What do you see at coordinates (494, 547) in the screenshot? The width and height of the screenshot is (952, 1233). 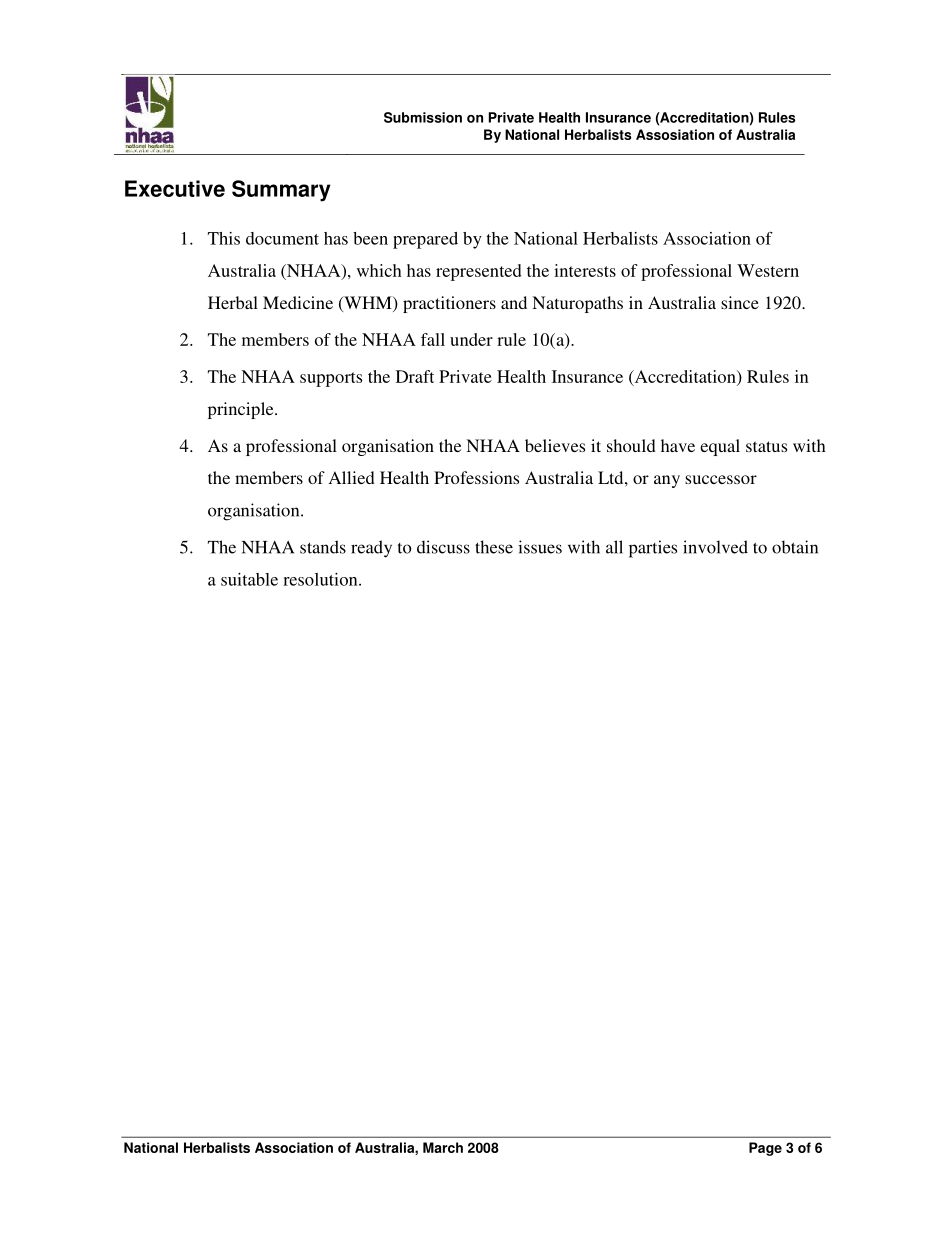 I see `these` at bounding box center [494, 547].
